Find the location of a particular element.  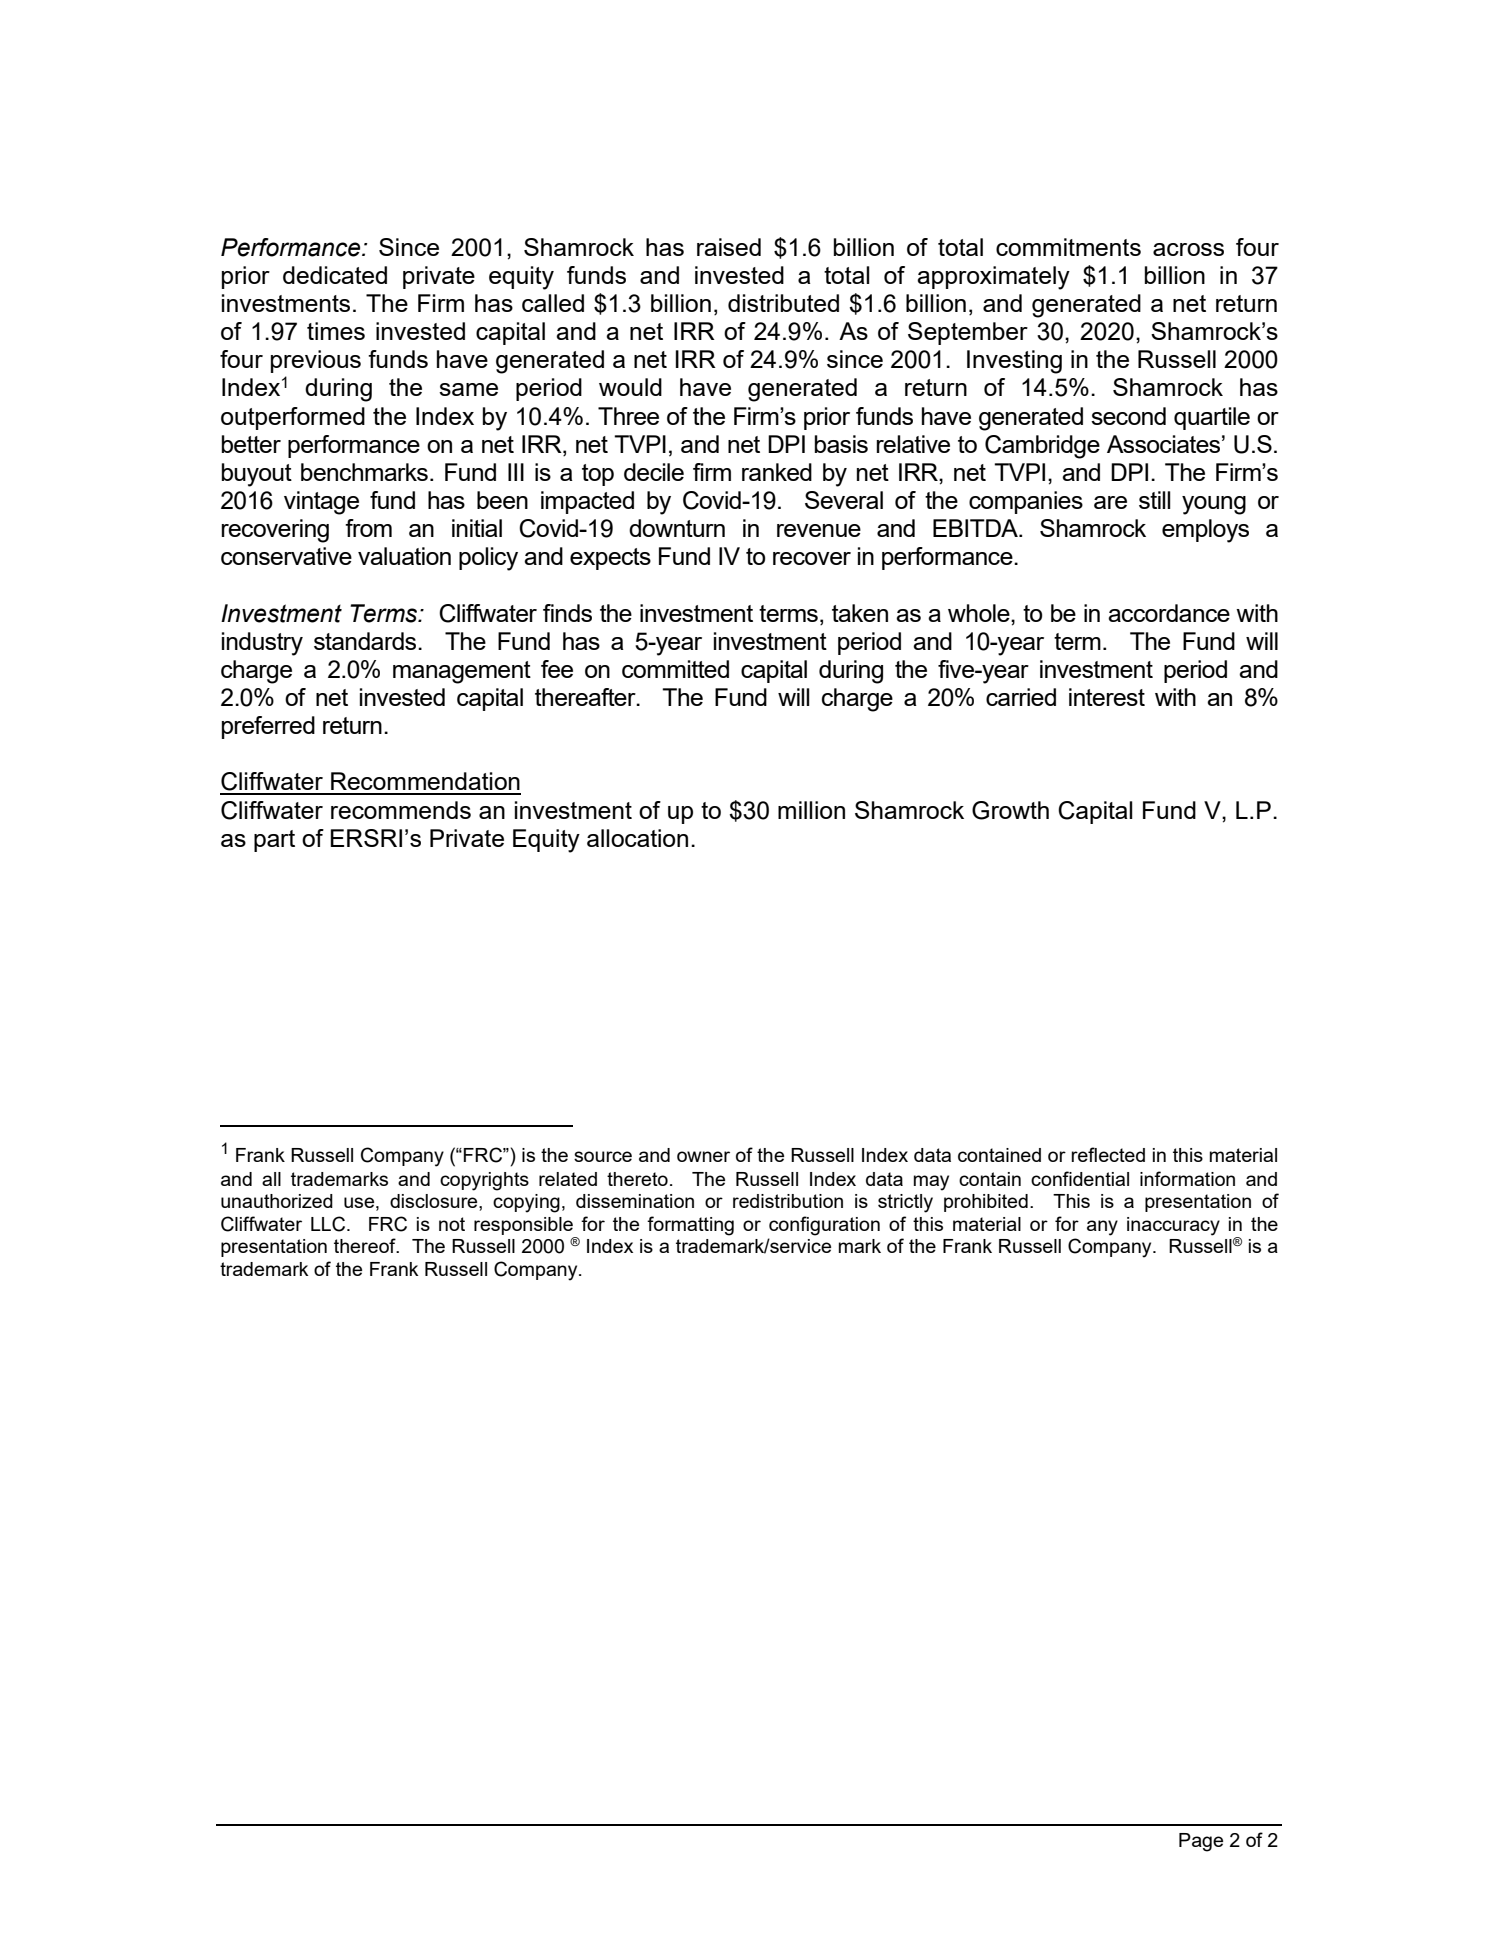

Growth is located at coordinates (1010, 810).
